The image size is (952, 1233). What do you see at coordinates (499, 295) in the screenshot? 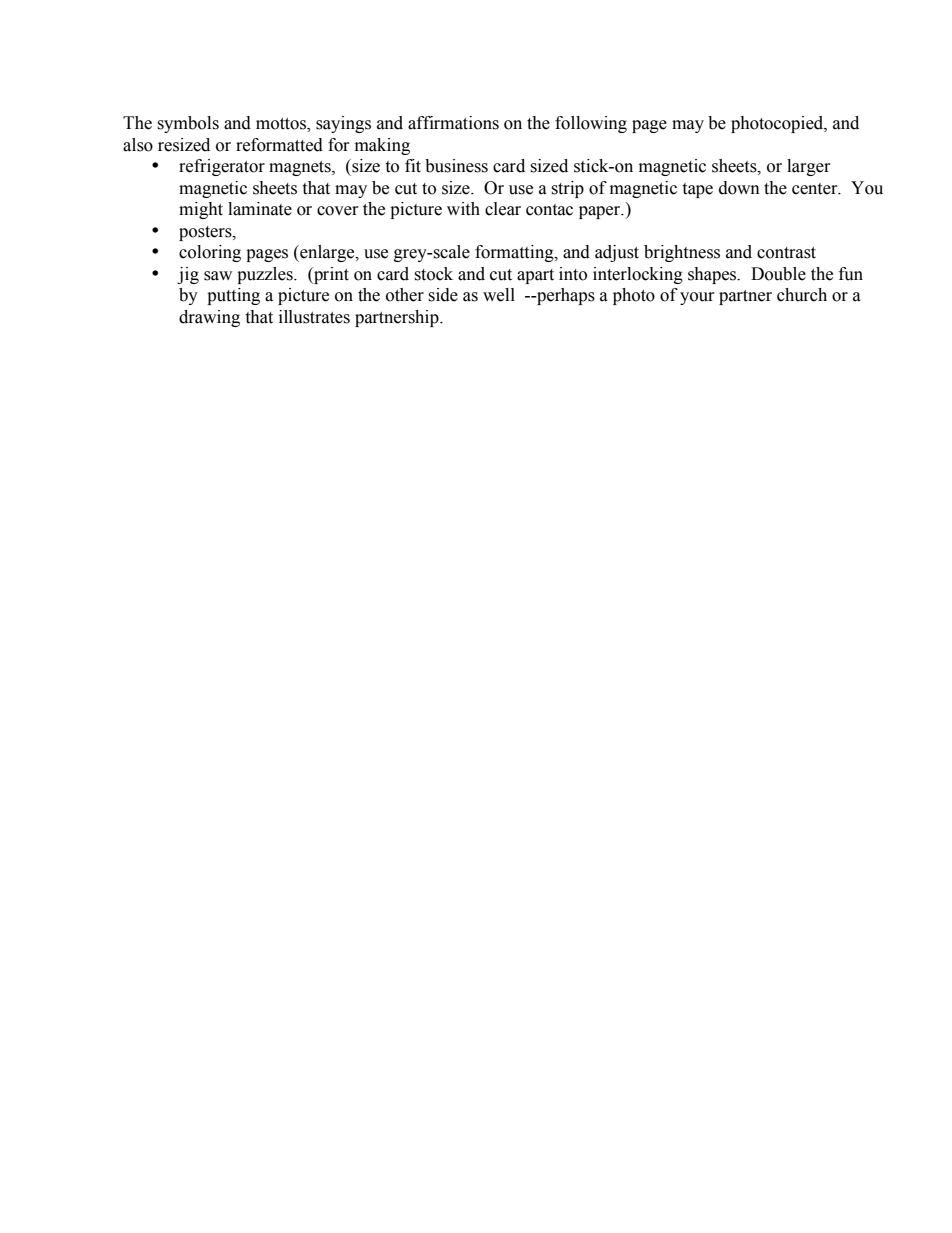
I see `well` at bounding box center [499, 295].
